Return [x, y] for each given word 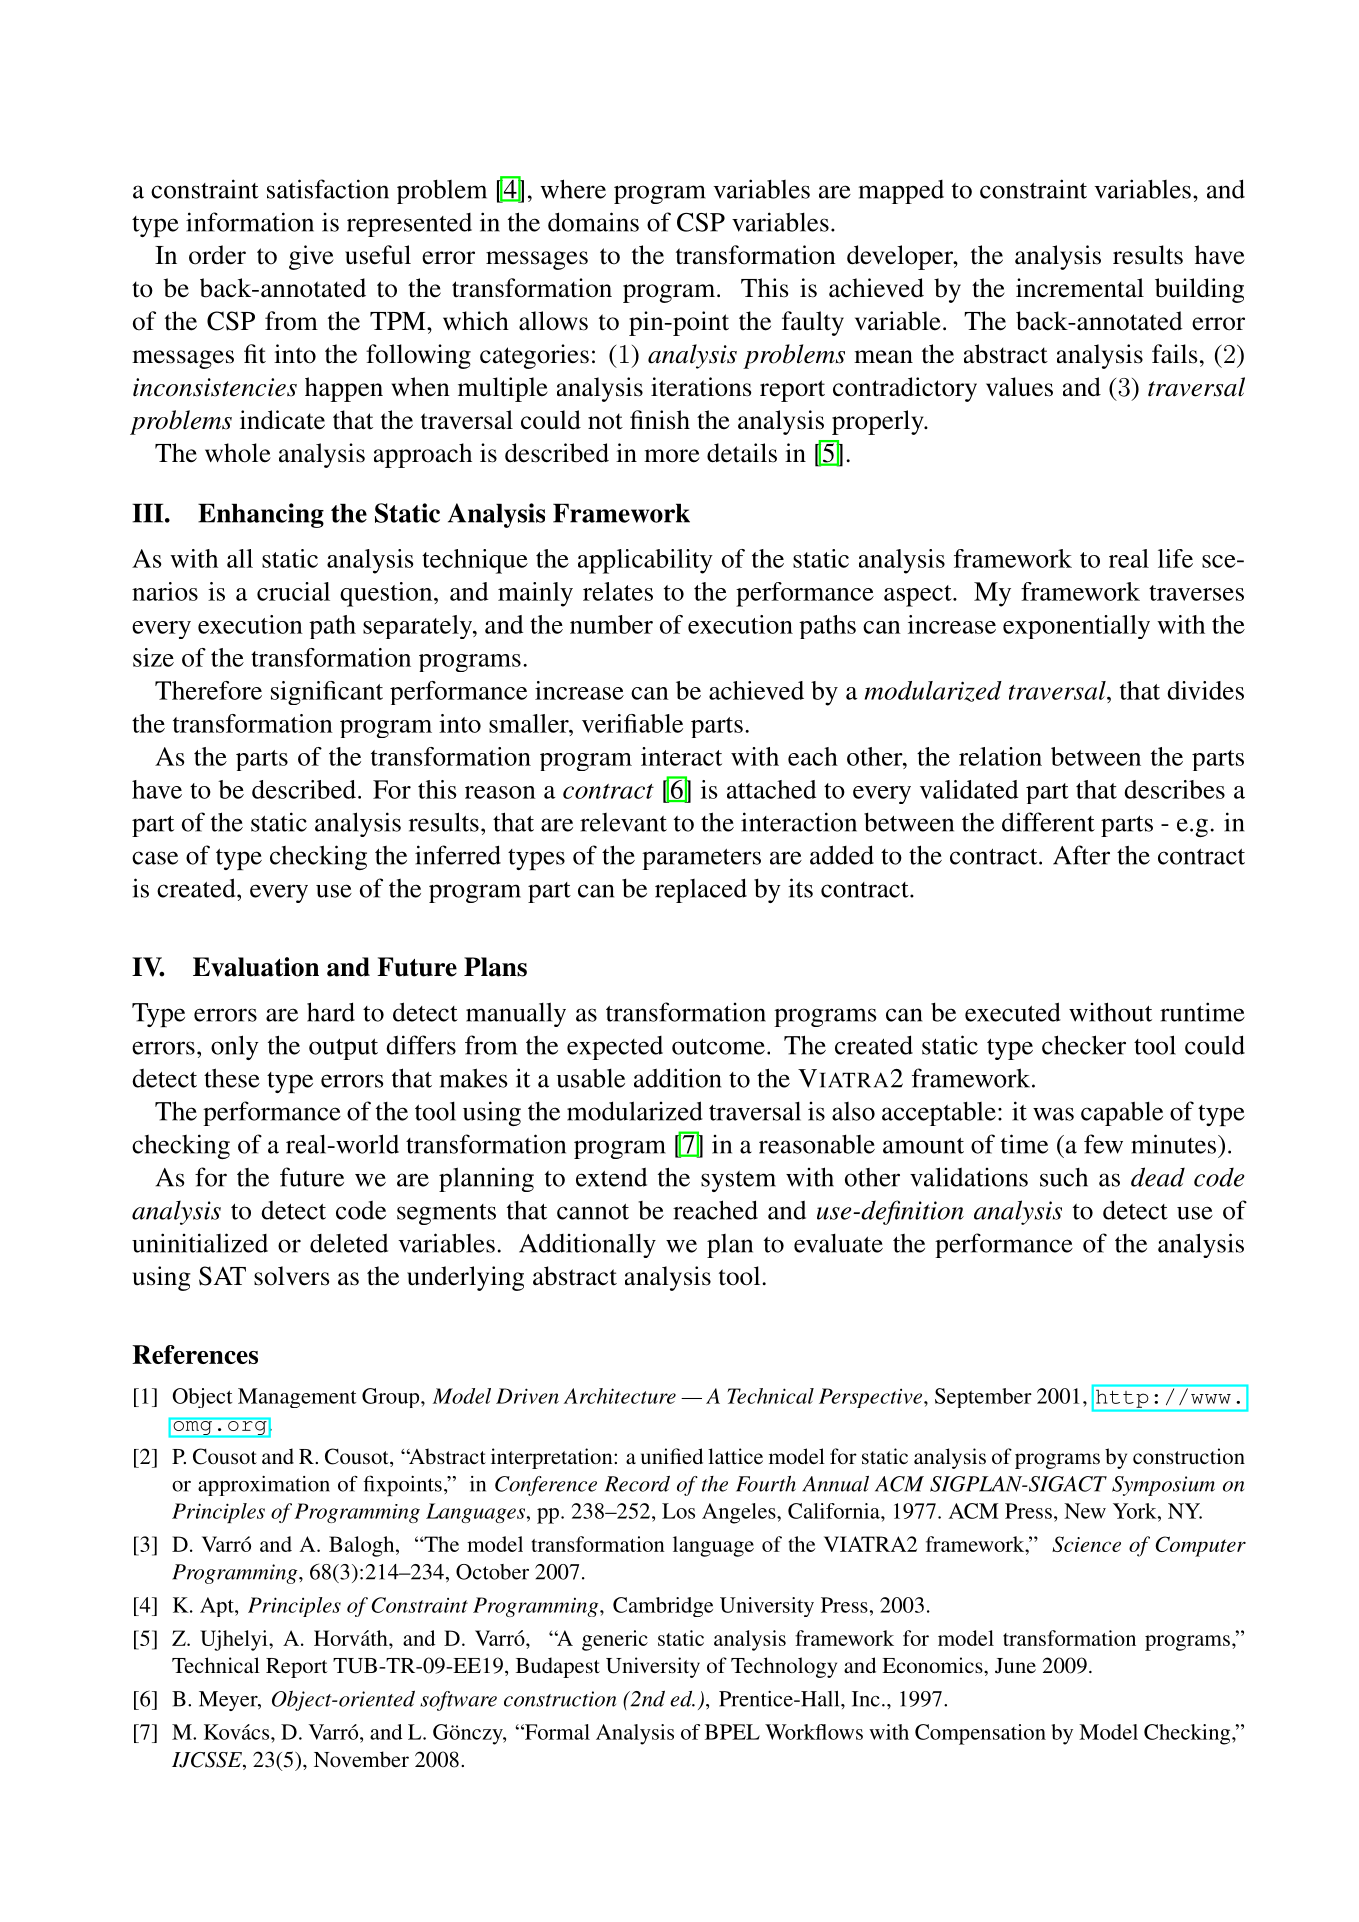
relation [1000, 756]
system [738, 1181]
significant [327, 693]
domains [593, 222]
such [1064, 1177]
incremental [1080, 288]
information [250, 222]
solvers [292, 1276]
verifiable [632, 723]
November [361, 1759]
